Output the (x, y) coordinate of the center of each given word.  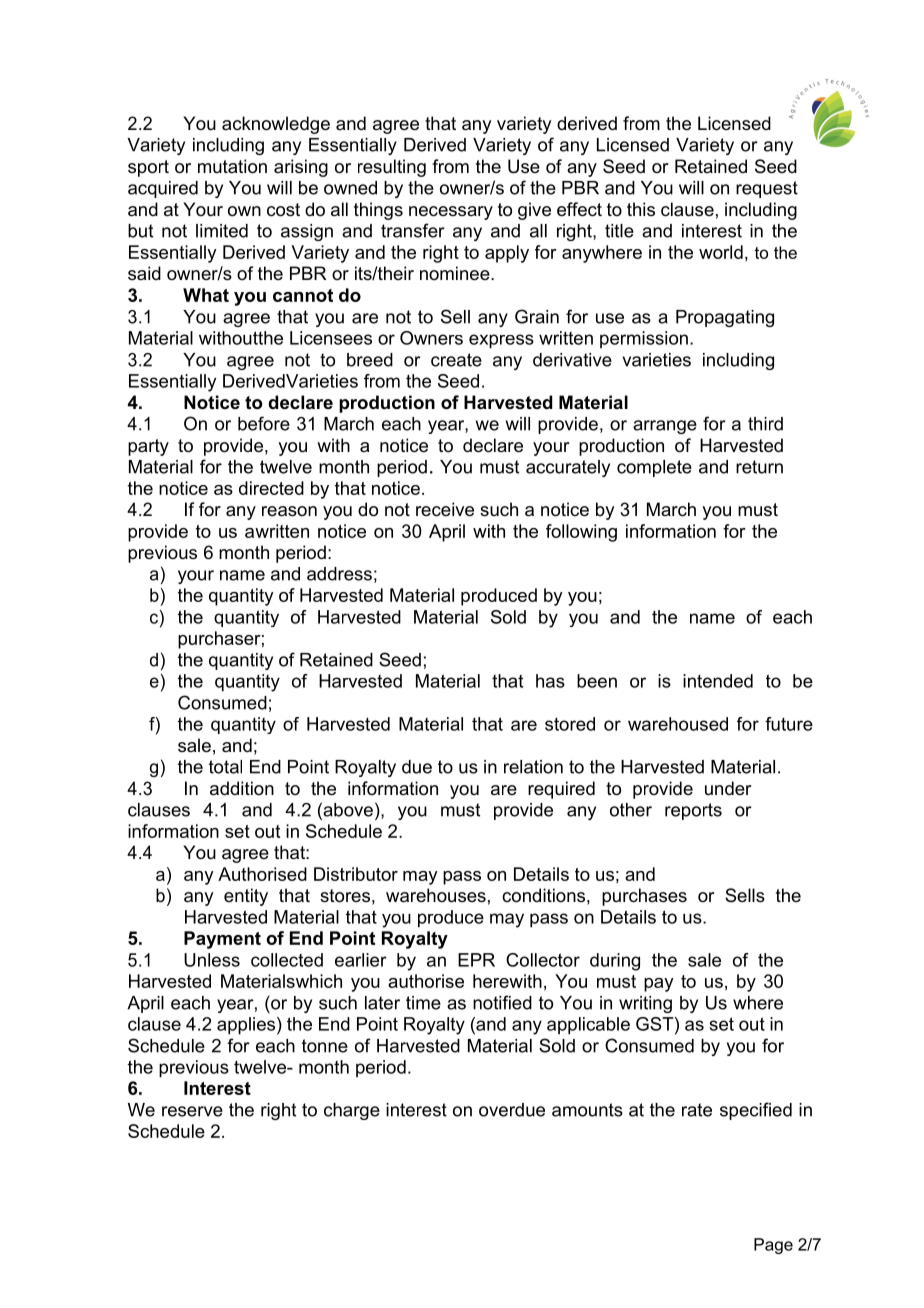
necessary (451, 213)
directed (271, 488)
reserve (192, 1111)
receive (445, 509)
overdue (512, 1110)
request (767, 189)
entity (246, 897)
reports (693, 811)
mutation (232, 166)
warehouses (436, 895)
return (759, 467)
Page (773, 1246)
